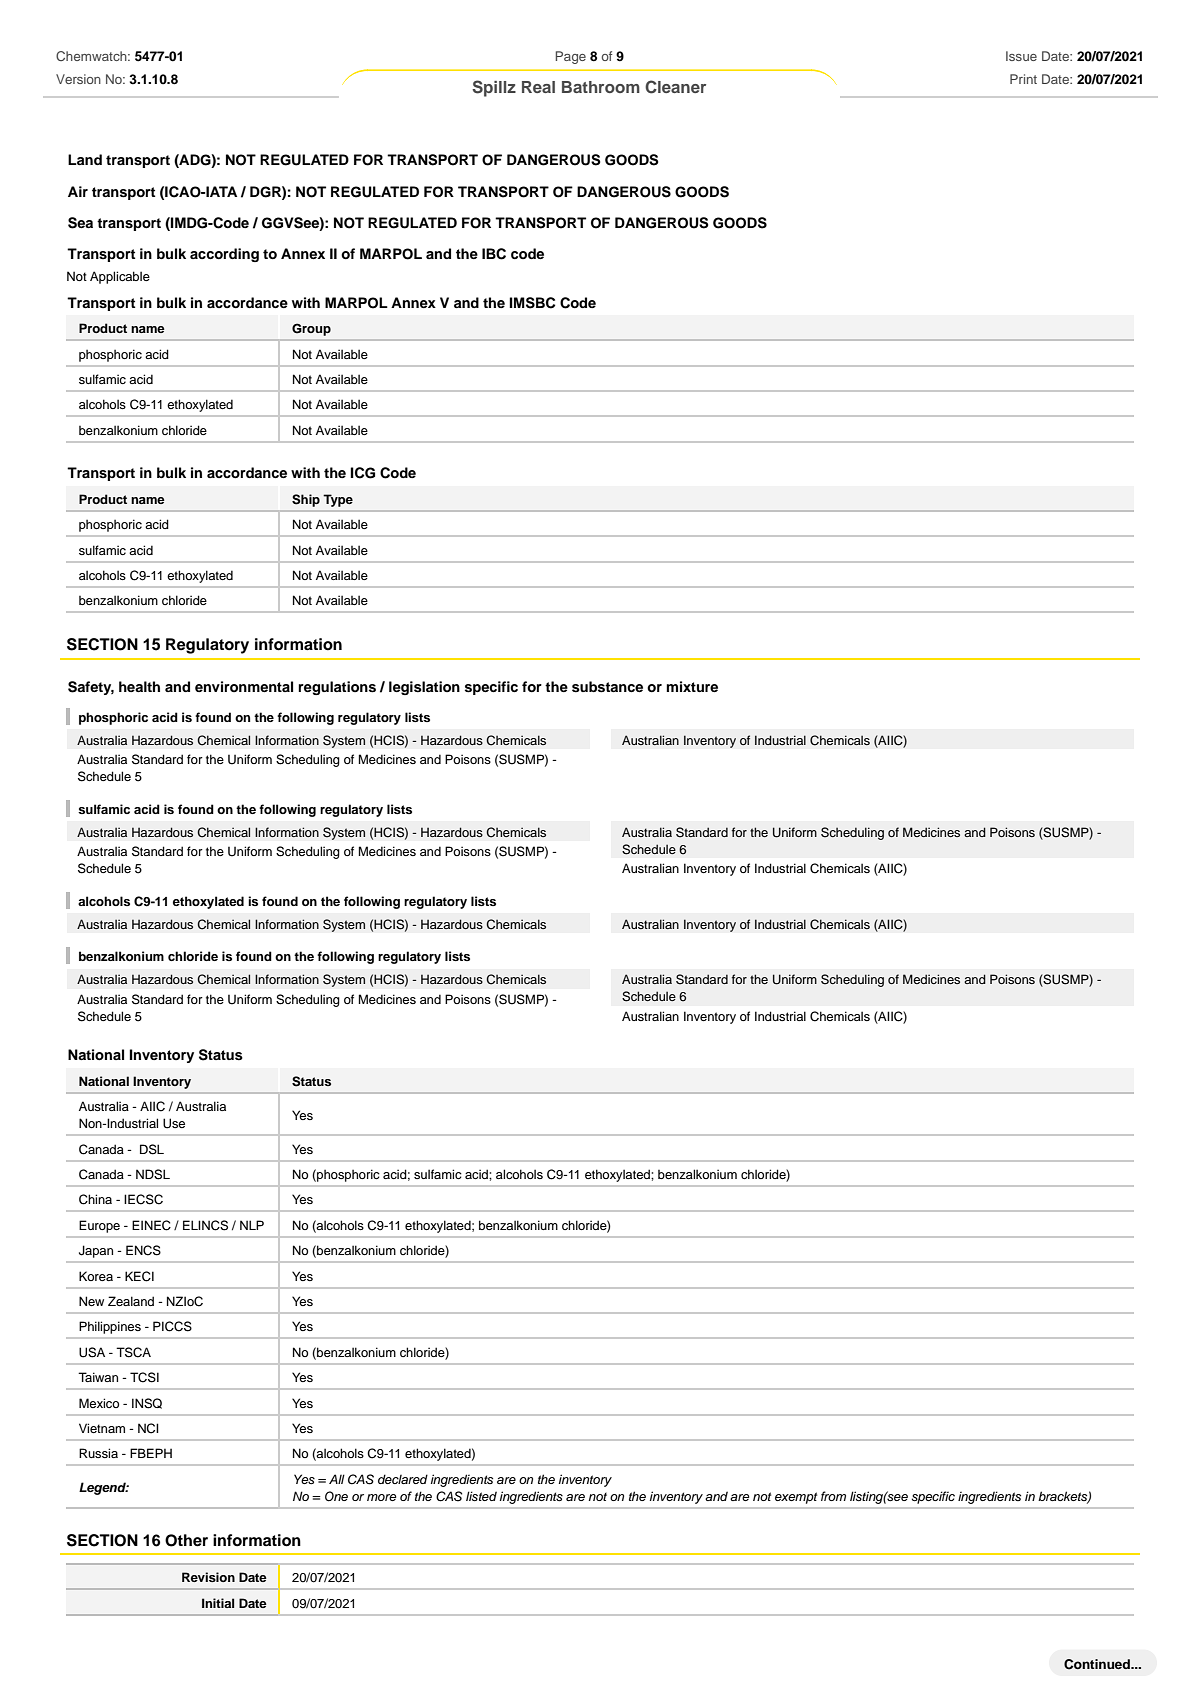 The image size is (1202, 1700). Describe the element at coordinates (218, 1603) in the screenshot. I see `Initial` at that location.
